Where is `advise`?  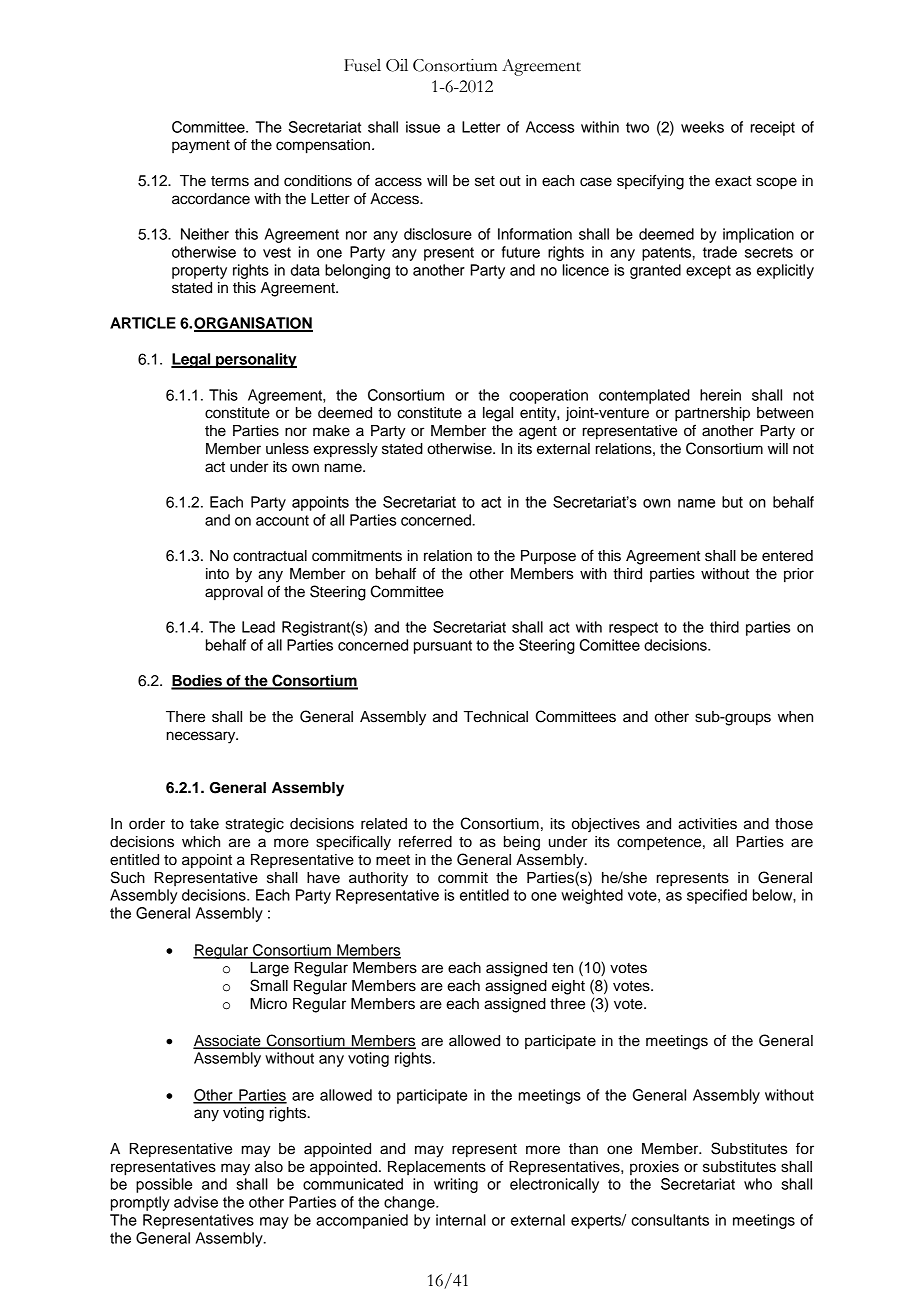 advise is located at coordinates (196, 1202).
